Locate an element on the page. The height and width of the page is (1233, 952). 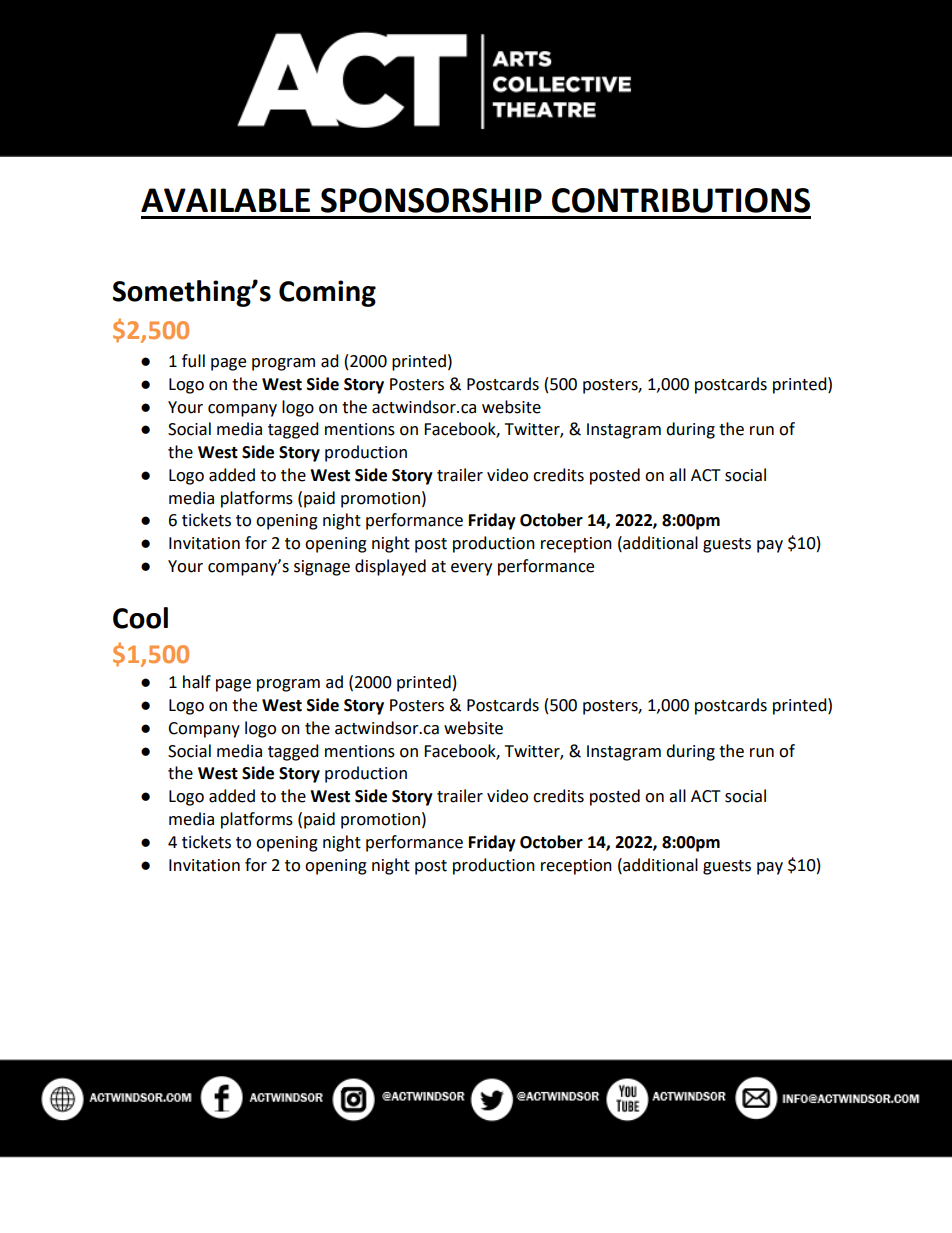
displayed is located at coordinates (390, 567).
